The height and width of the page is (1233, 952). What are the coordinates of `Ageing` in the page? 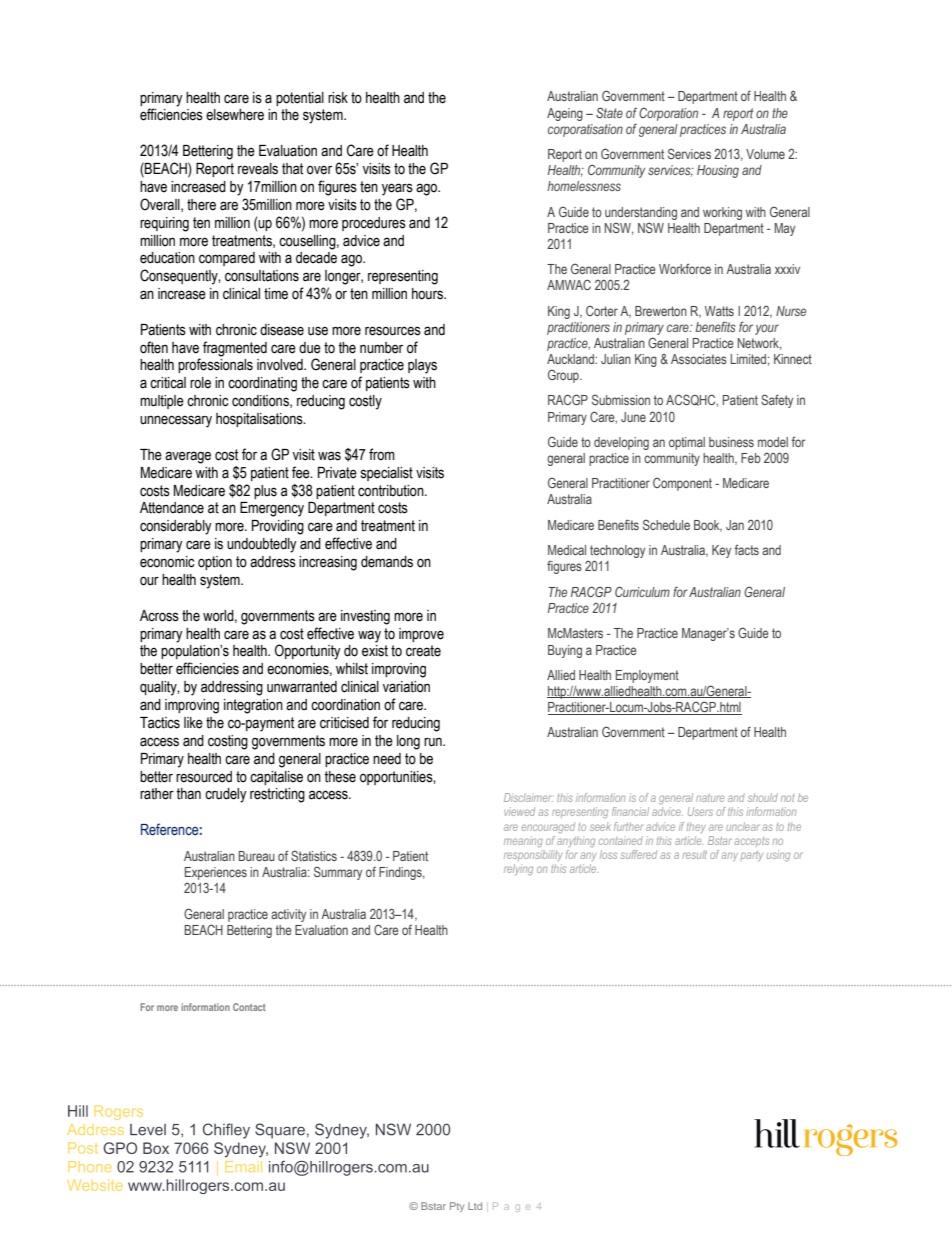 It's located at (565, 114).
